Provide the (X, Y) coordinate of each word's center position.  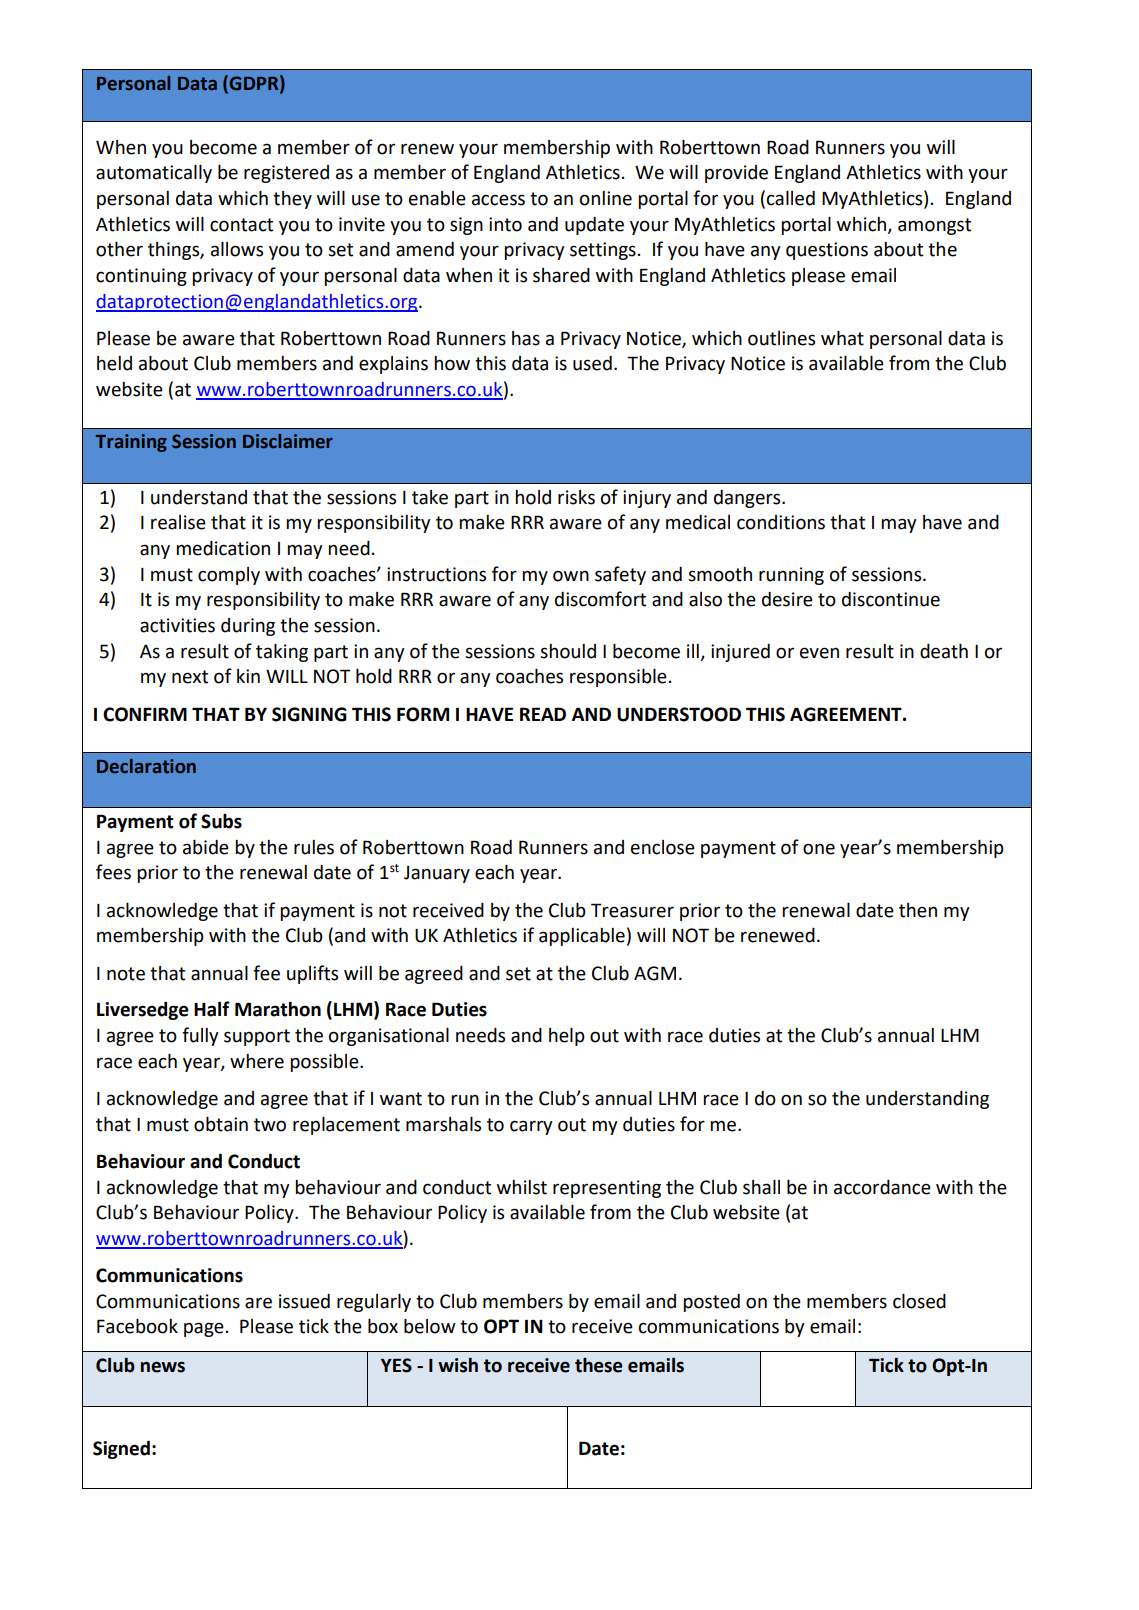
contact (241, 225)
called (791, 198)
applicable (582, 937)
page (204, 1329)
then (918, 910)
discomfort (600, 599)
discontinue (891, 599)
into (505, 224)
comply (229, 576)
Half (212, 1009)
